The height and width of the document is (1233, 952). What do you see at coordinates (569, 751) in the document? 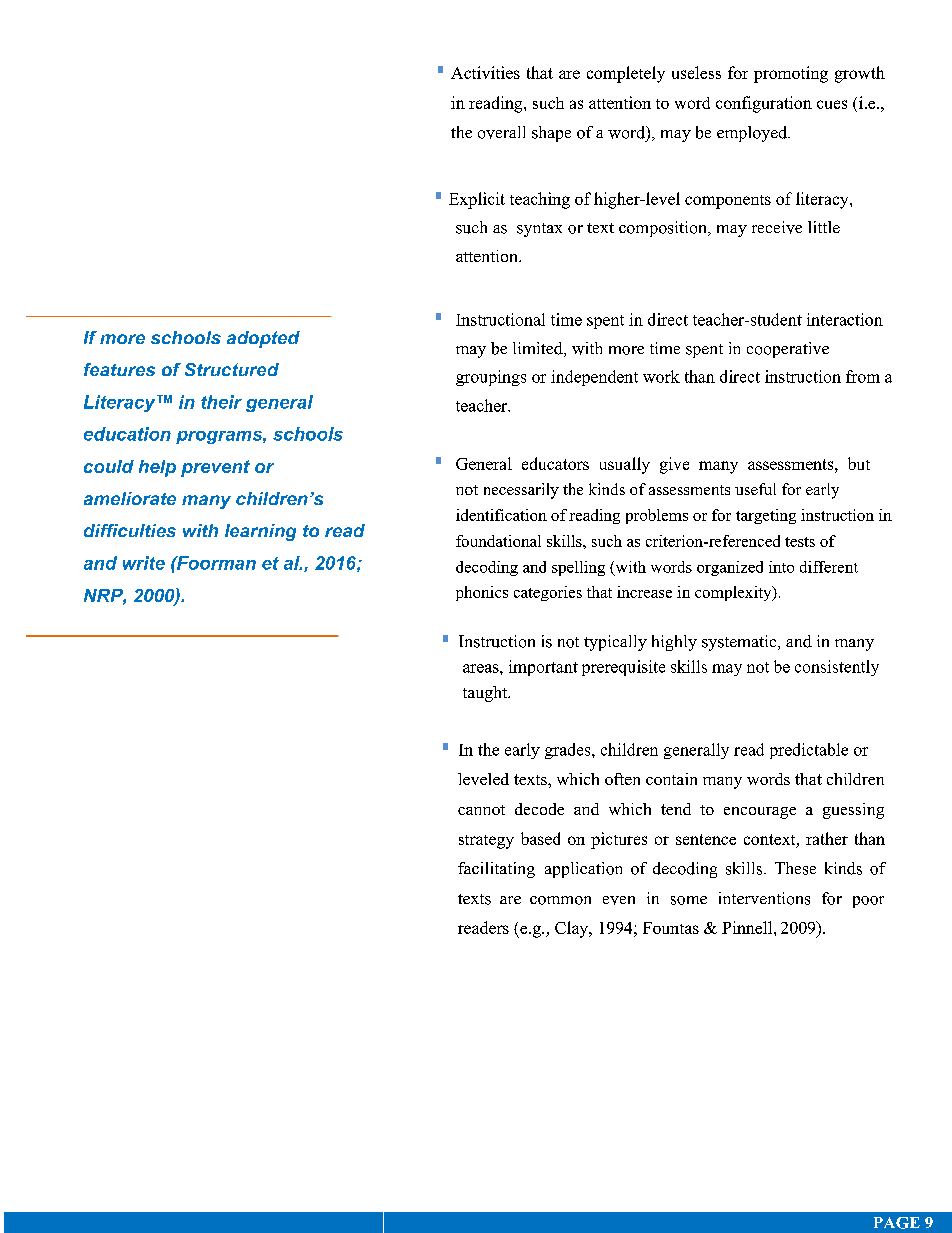
I see `grades` at bounding box center [569, 751].
